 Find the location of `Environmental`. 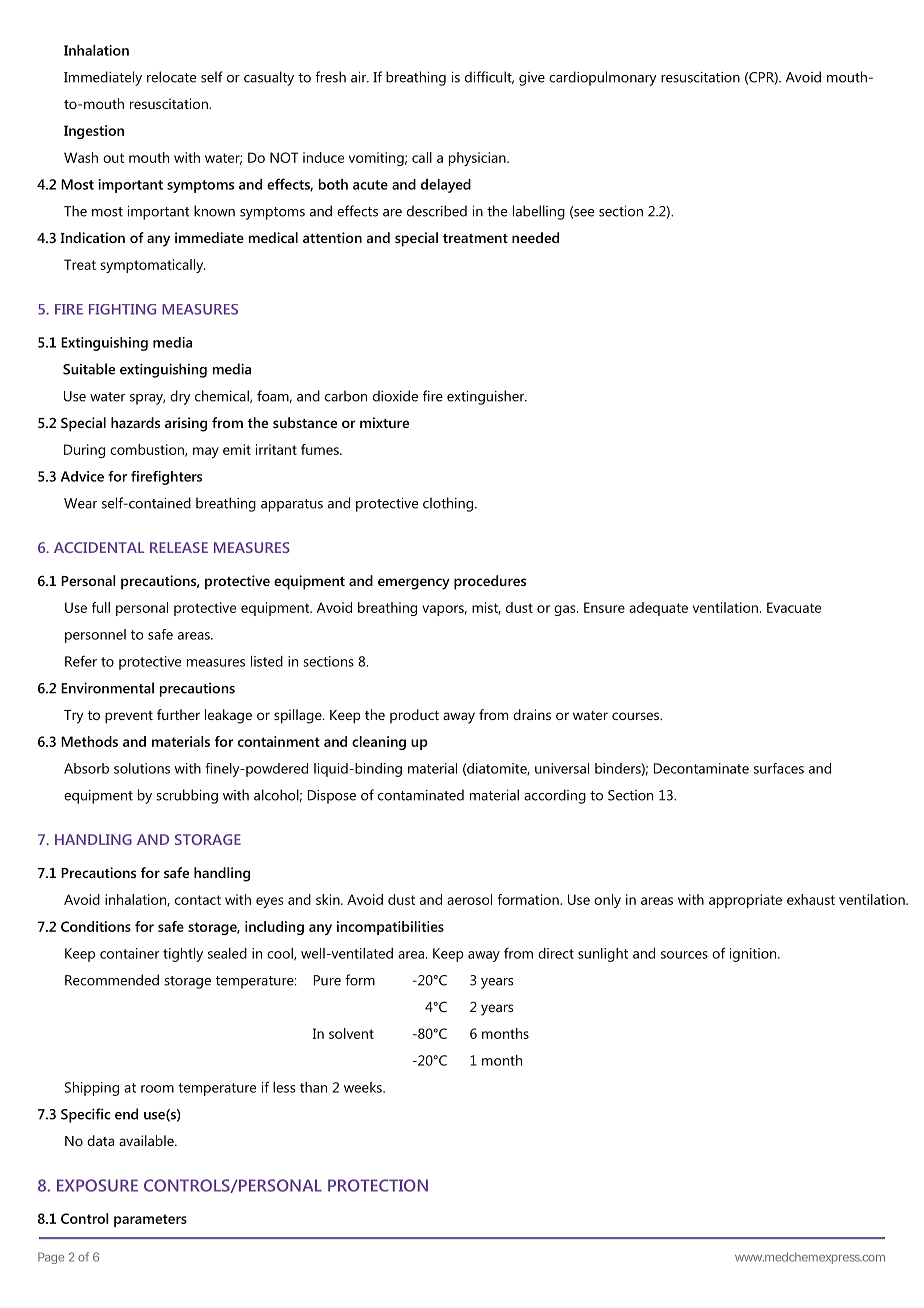

Environmental is located at coordinates (107, 688).
